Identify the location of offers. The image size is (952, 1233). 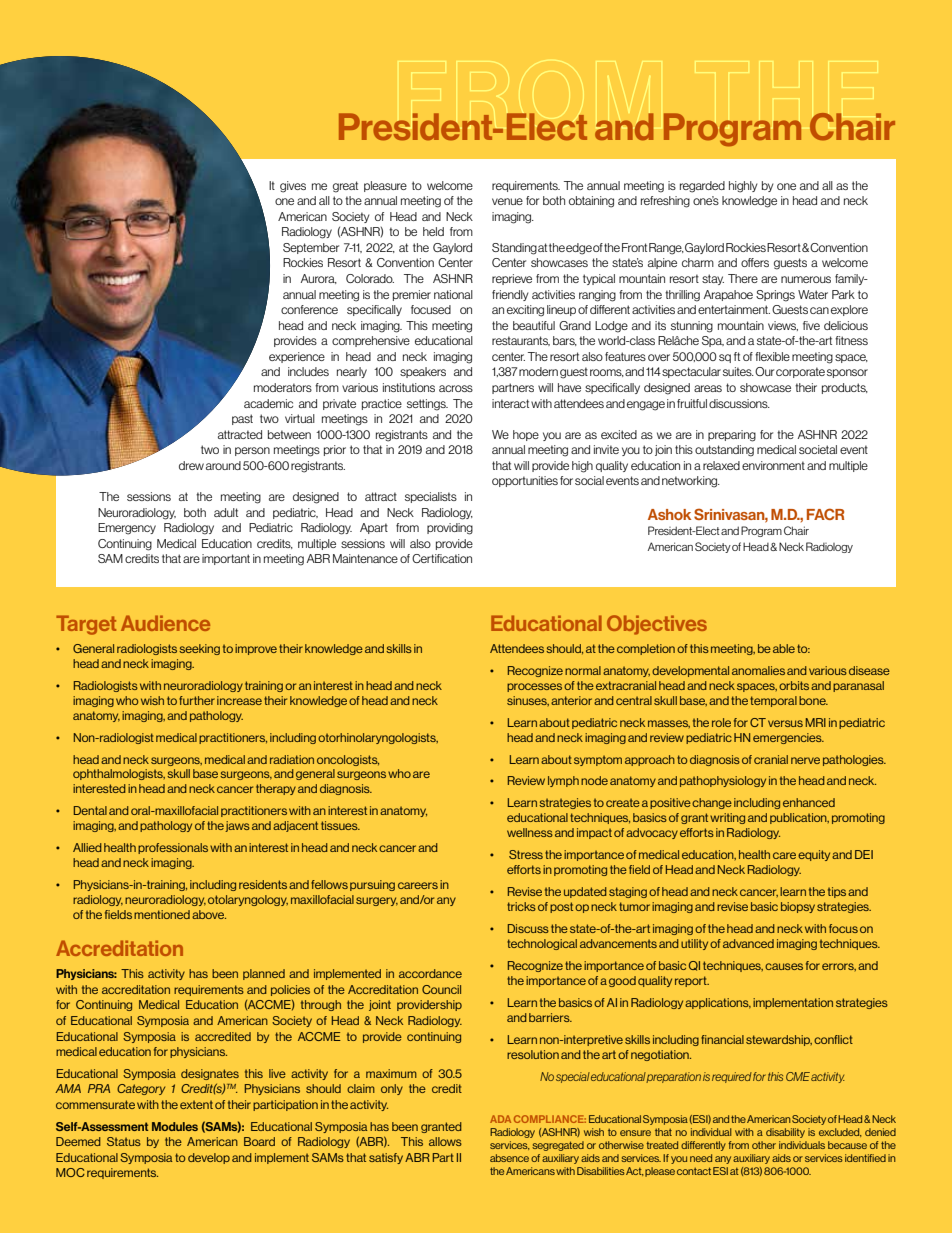
(755, 262).
